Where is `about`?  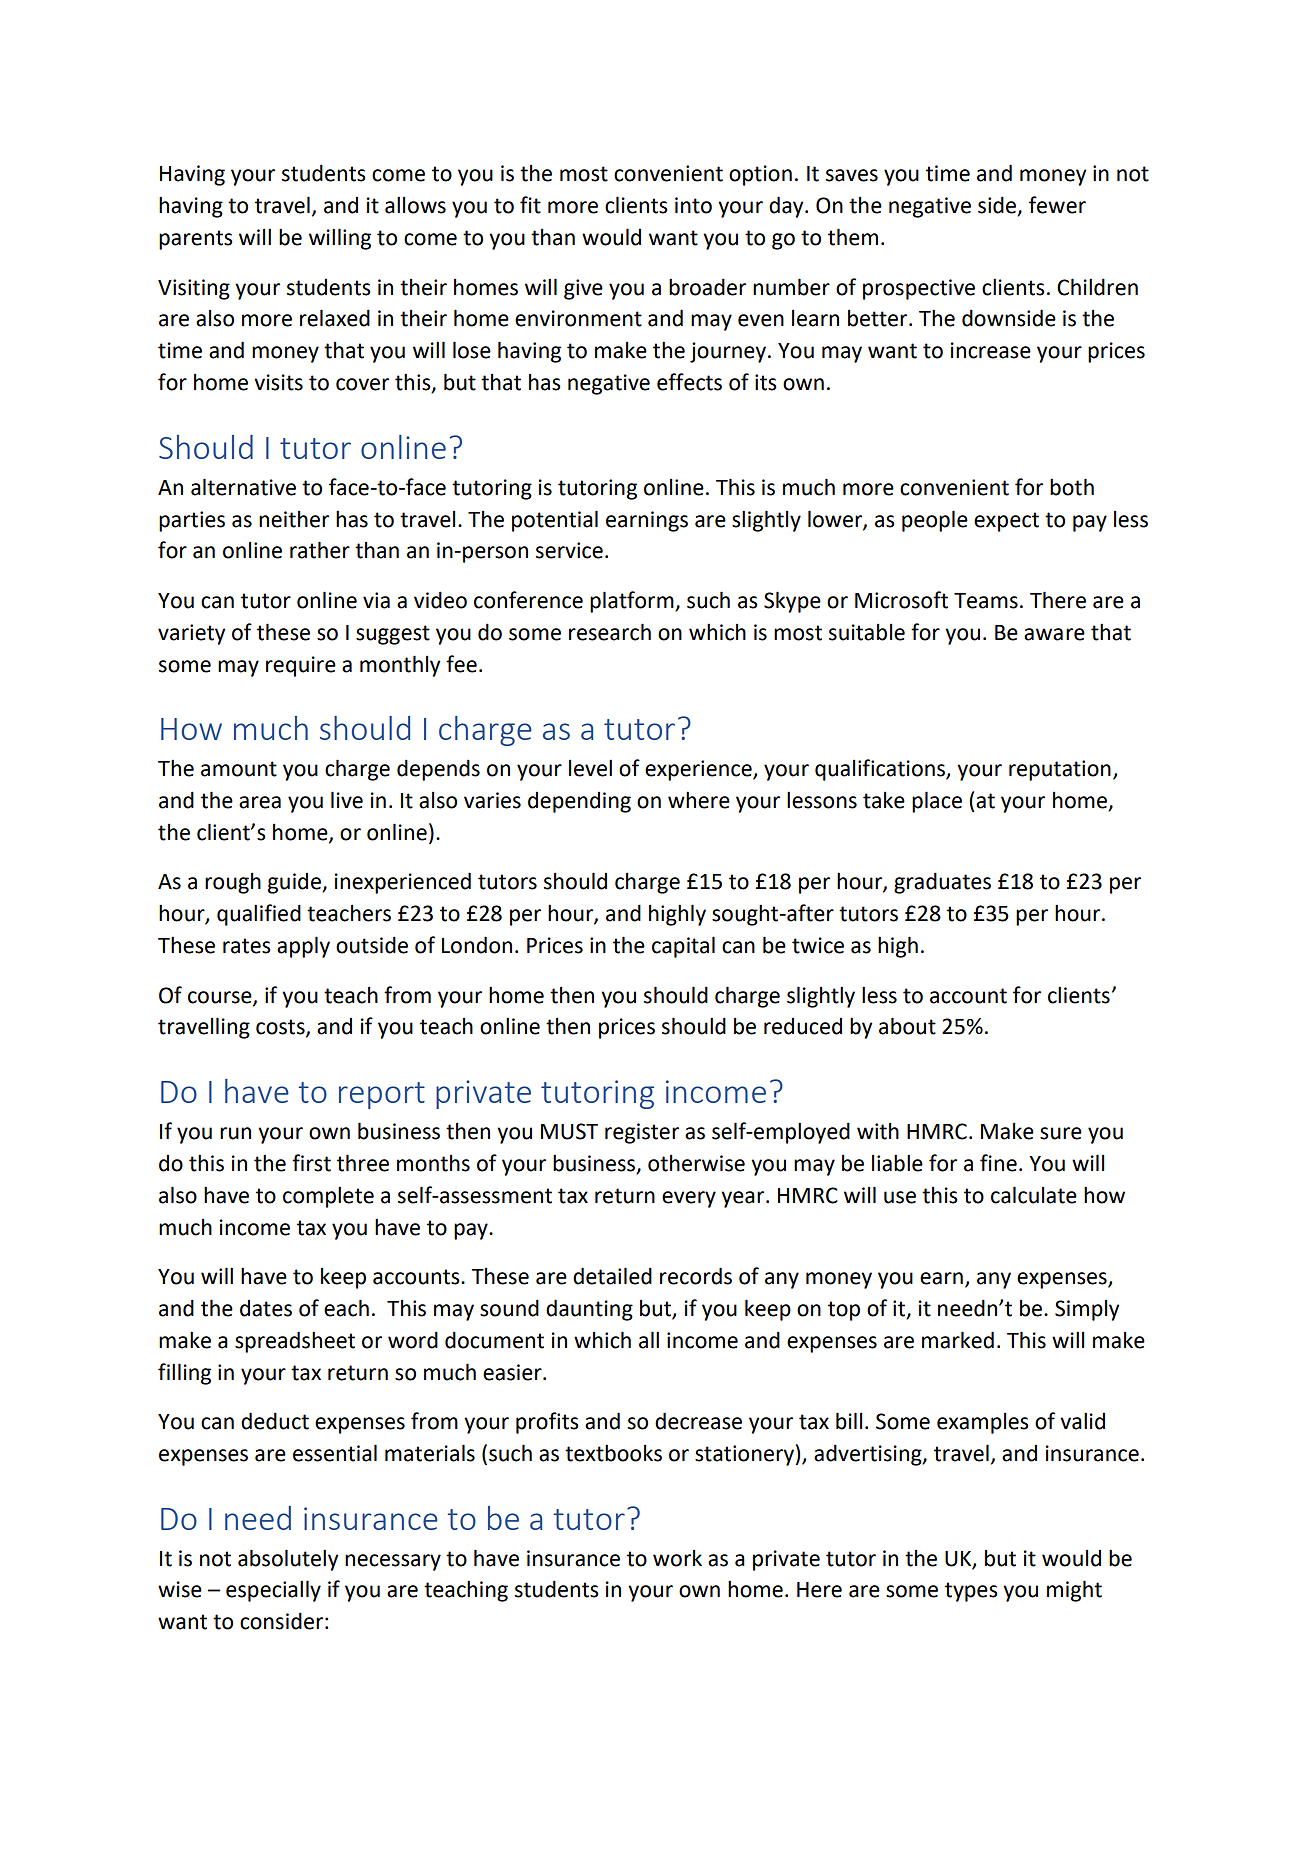
about is located at coordinates (907, 1026).
